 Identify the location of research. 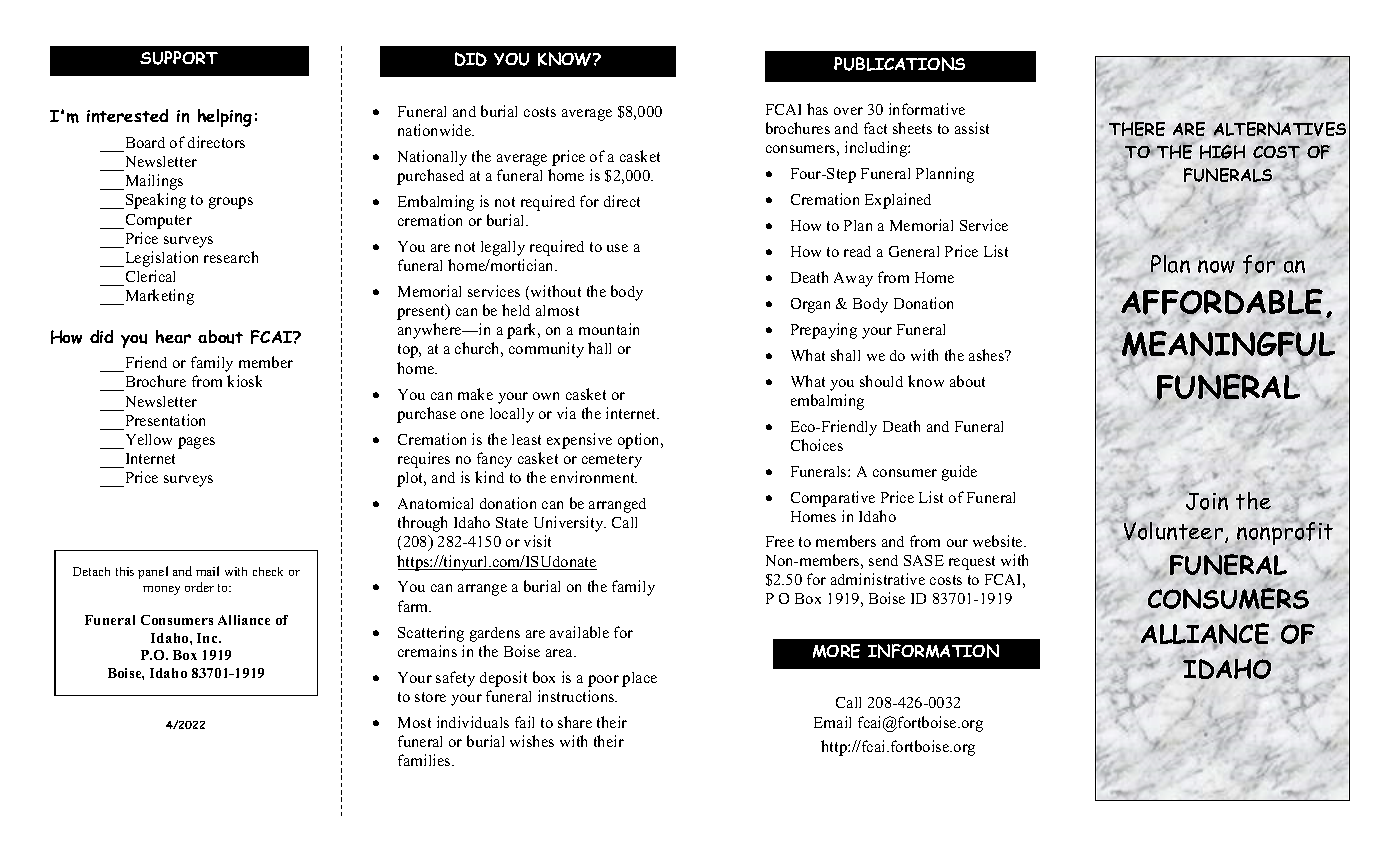
(231, 257).
